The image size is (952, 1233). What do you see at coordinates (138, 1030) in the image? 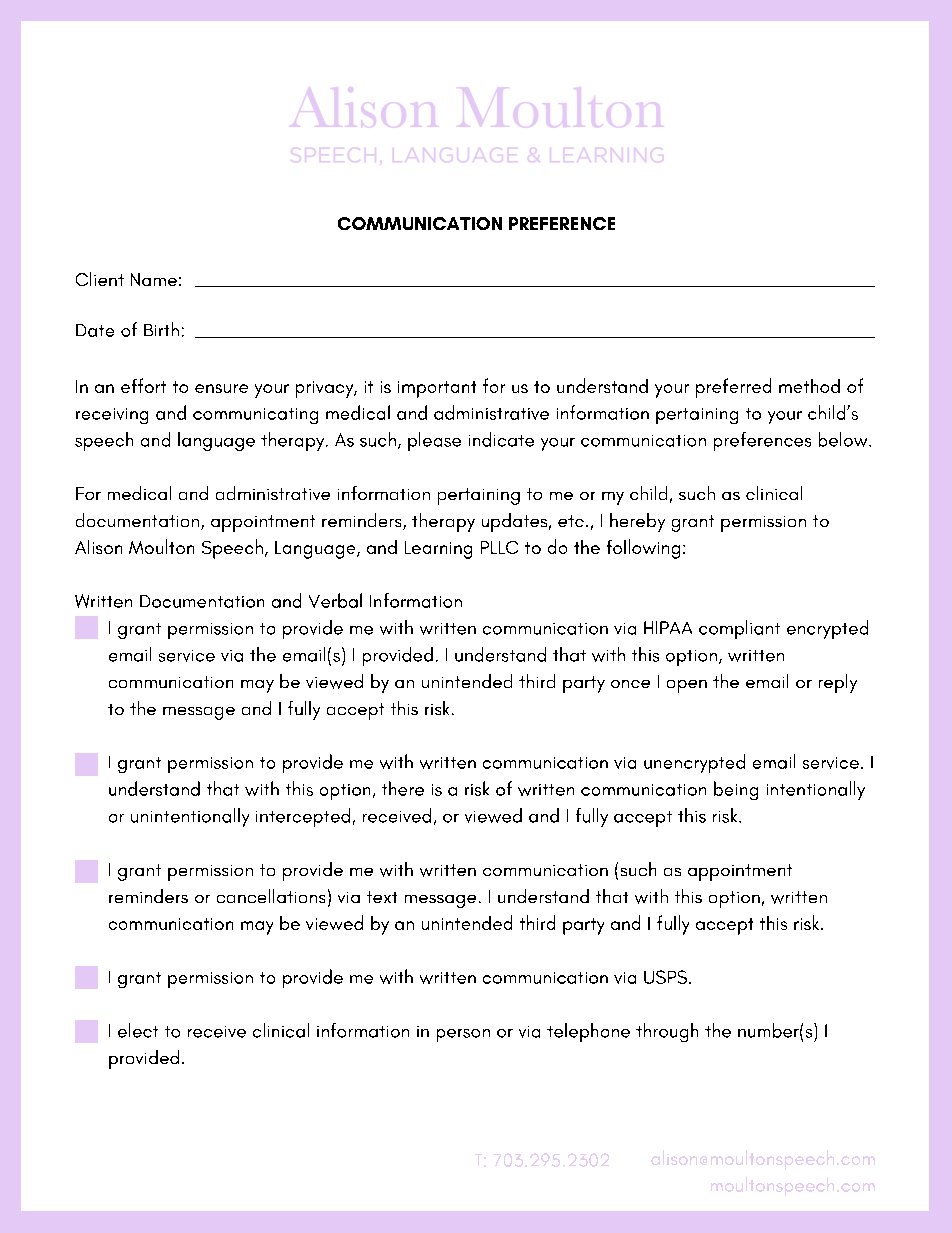
I see `elect` at bounding box center [138, 1030].
